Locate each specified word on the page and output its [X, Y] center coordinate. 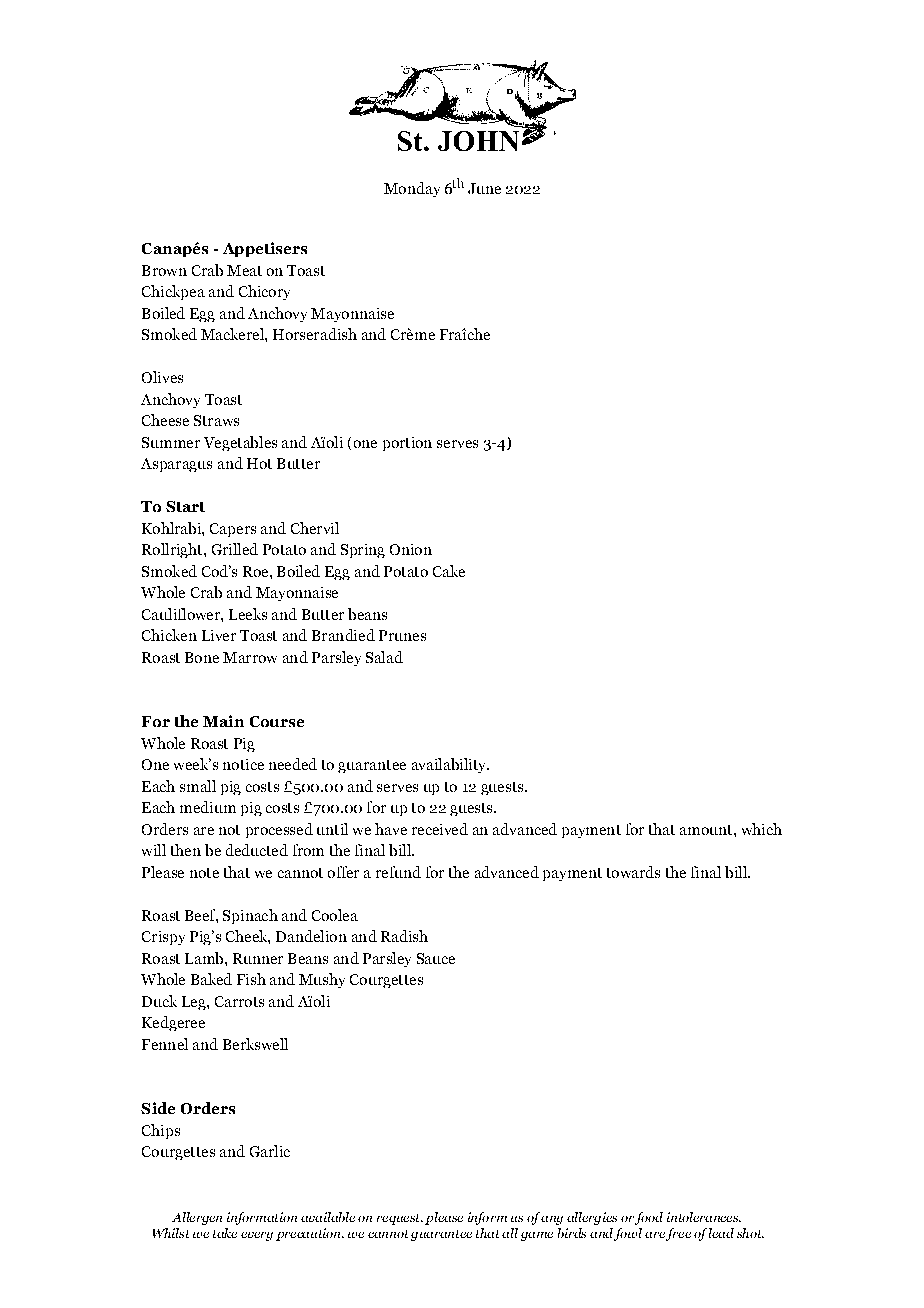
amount [707, 830]
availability [450, 765]
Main [223, 721]
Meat [244, 270]
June [484, 188]
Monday [412, 189]
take [225, 1233]
